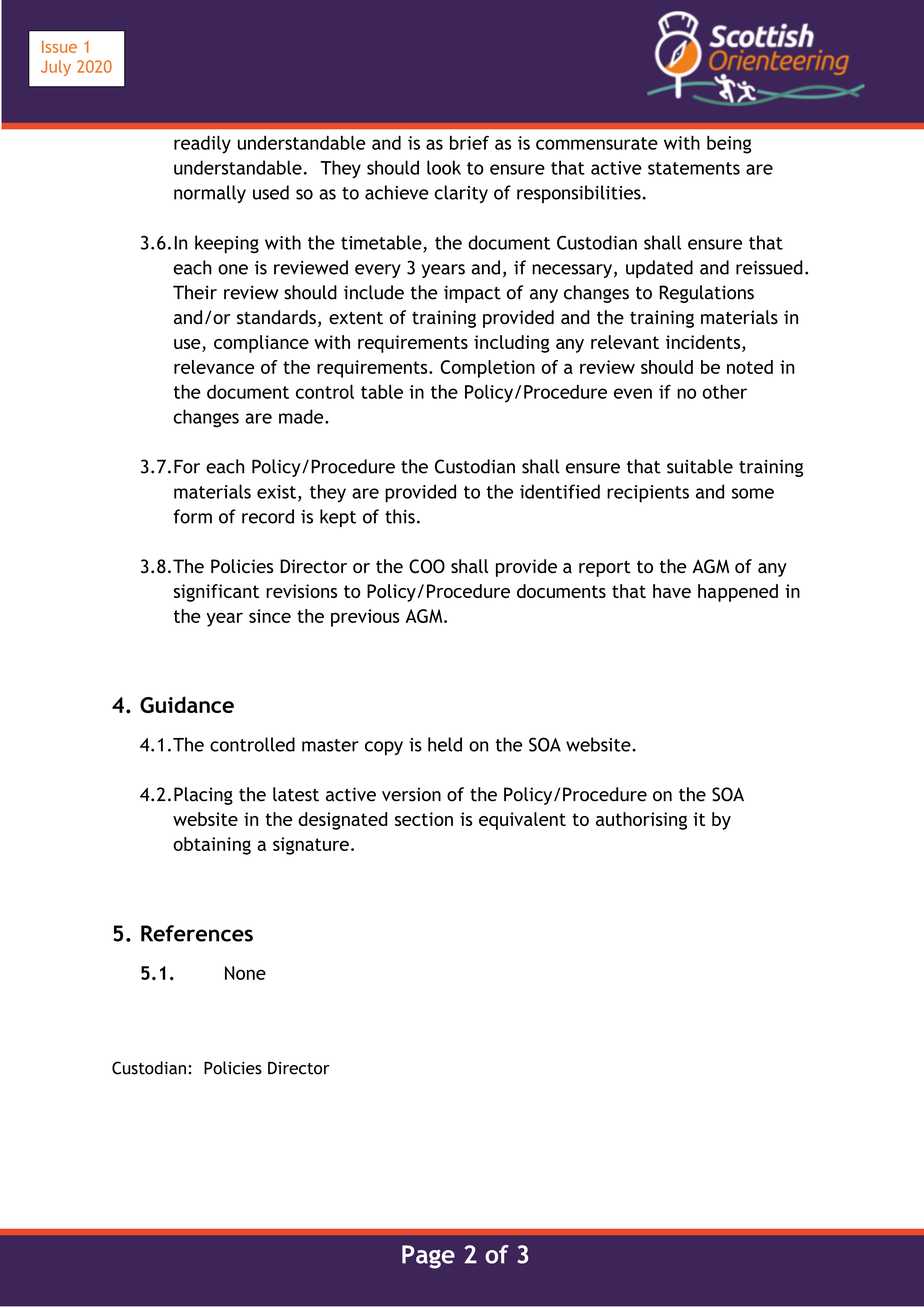  What do you see at coordinates (641, 821) in the screenshot?
I see `authorising` at bounding box center [641, 821].
